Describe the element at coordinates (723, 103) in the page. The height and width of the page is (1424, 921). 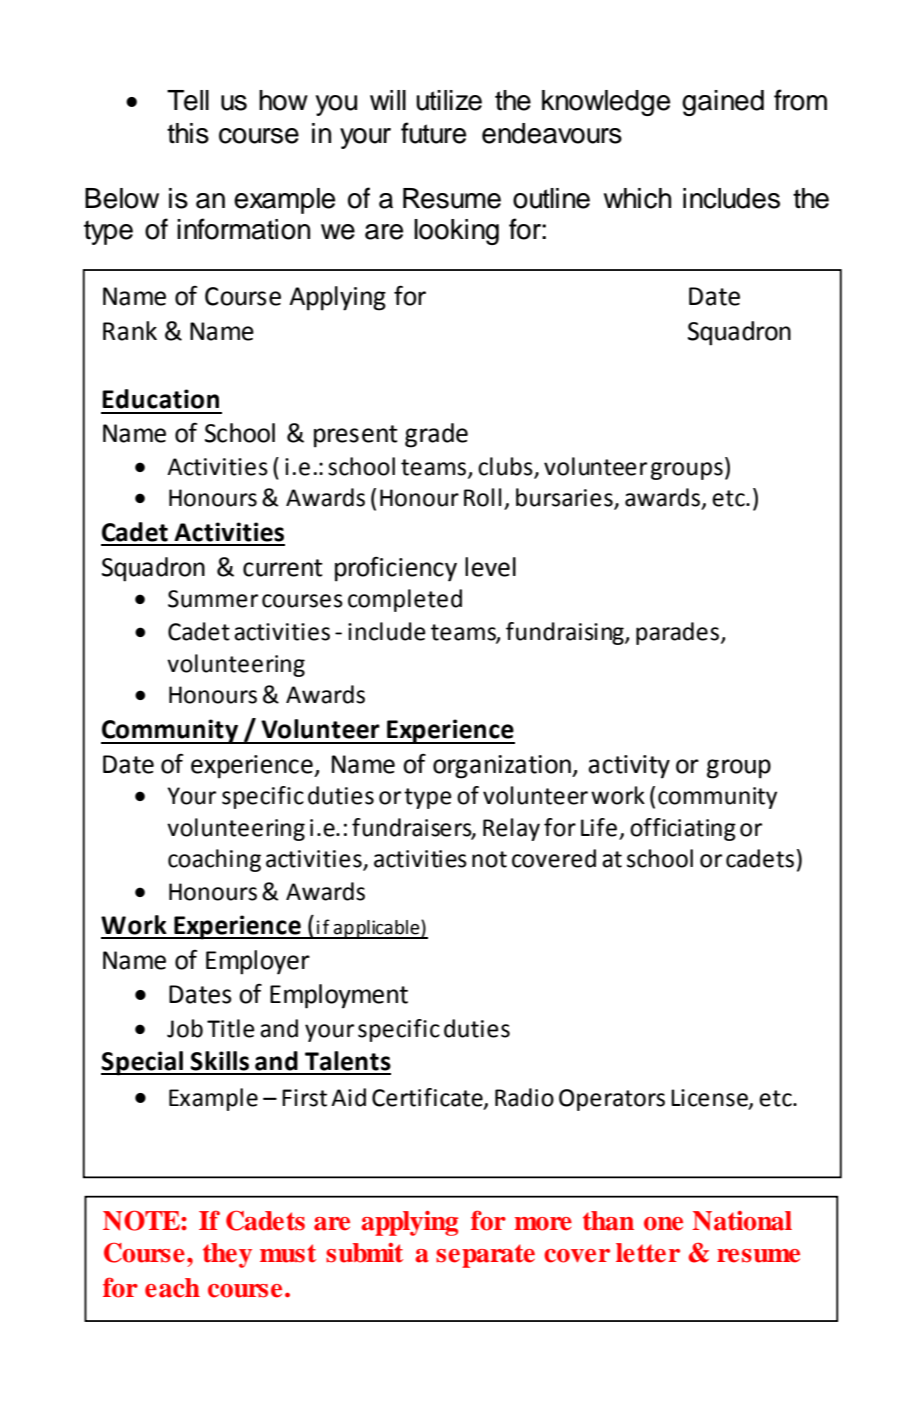
I see `gained` at that location.
